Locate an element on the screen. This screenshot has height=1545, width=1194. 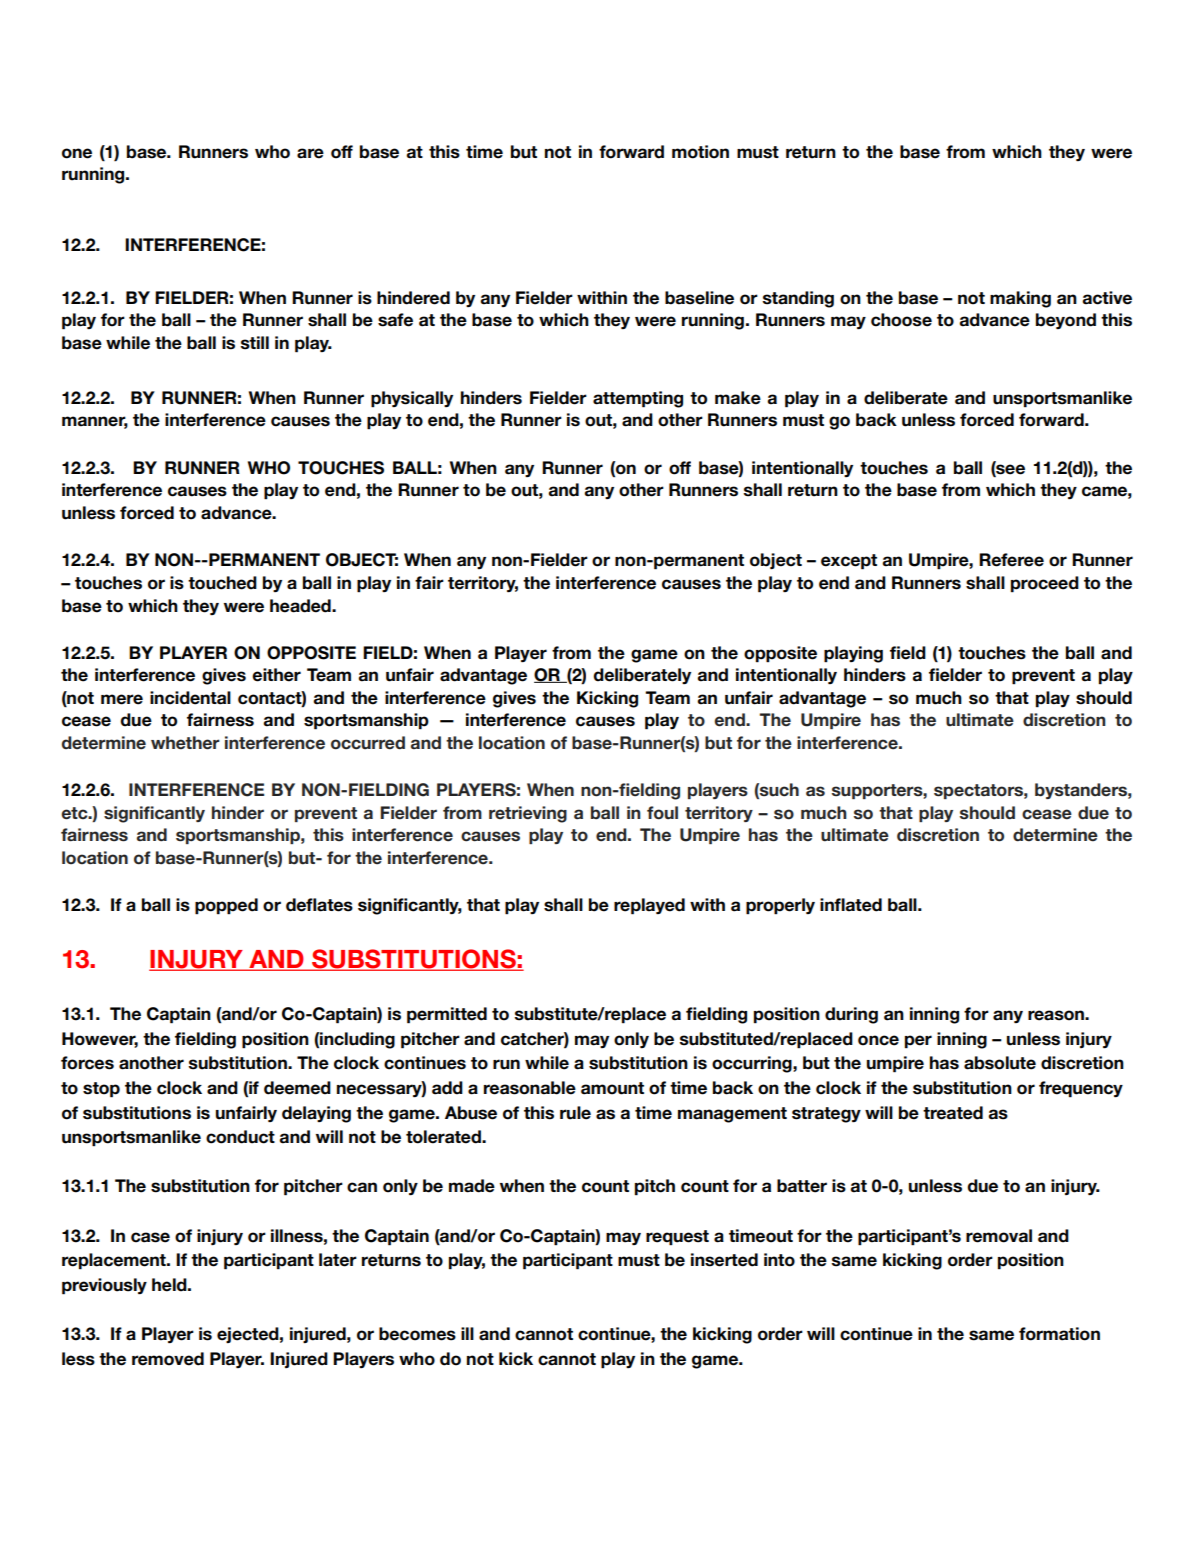
popped is located at coordinates (226, 906).
